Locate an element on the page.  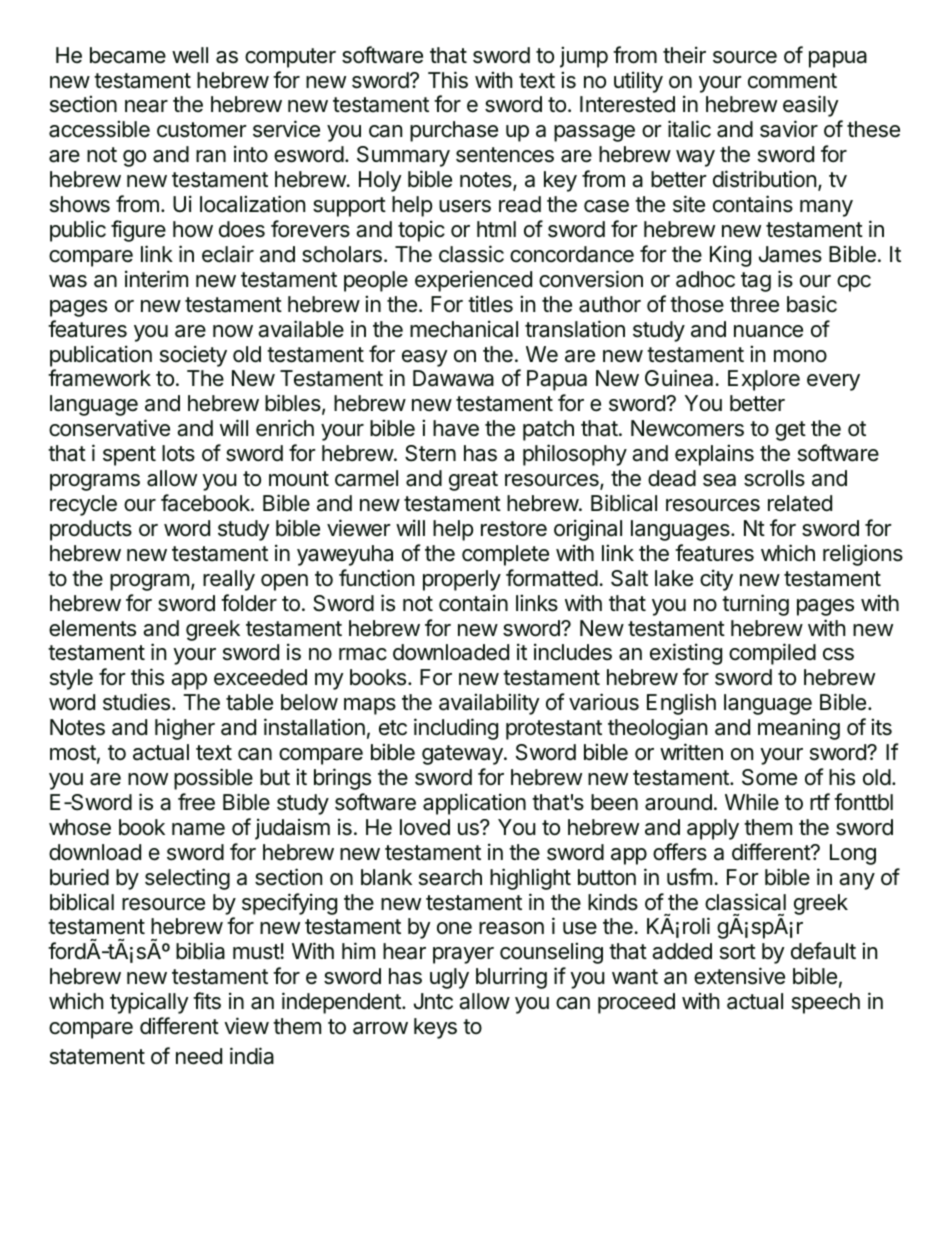
loved is located at coordinates (425, 827).
